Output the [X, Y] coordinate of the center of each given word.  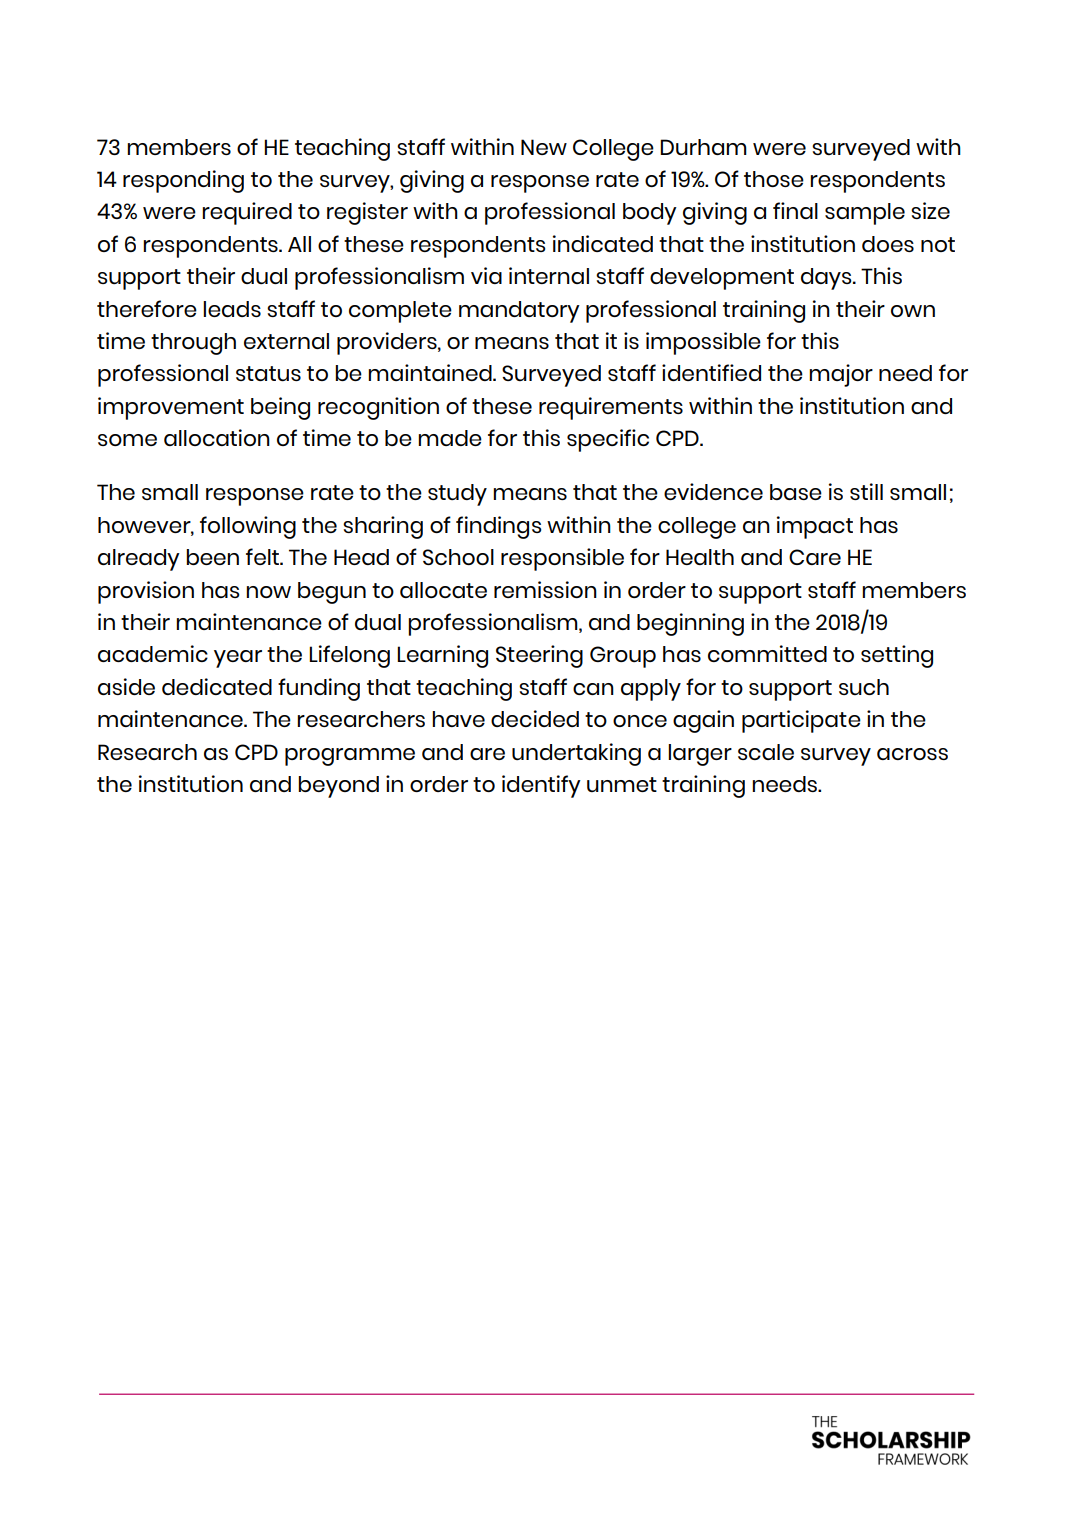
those [774, 179]
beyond [338, 787]
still [866, 491]
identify [541, 786]
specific [608, 440]
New [544, 147]
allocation [217, 437]
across [912, 754]
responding [183, 181]
